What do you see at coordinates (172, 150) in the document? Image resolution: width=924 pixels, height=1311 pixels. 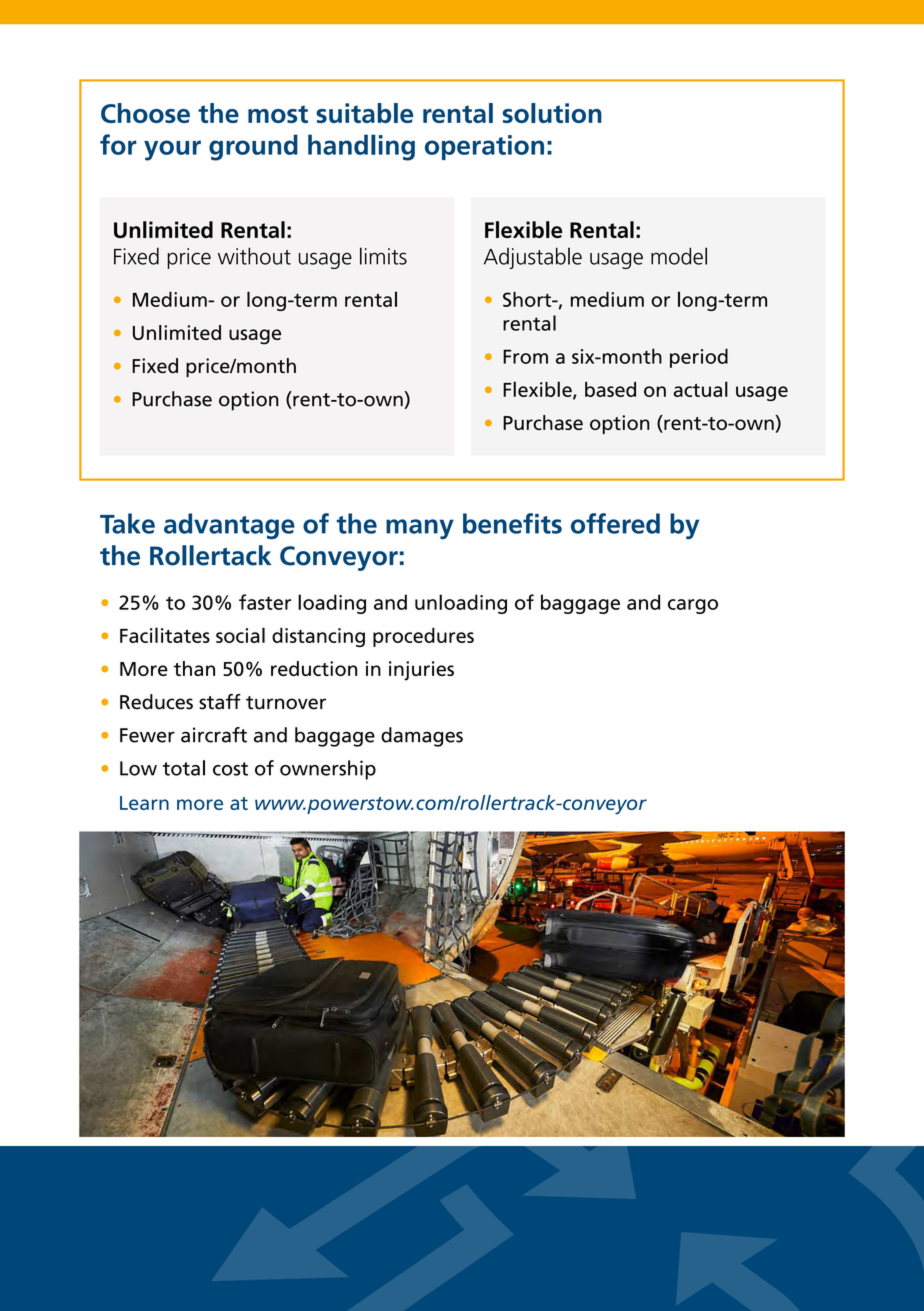 I see `your` at bounding box center [172, 150].
